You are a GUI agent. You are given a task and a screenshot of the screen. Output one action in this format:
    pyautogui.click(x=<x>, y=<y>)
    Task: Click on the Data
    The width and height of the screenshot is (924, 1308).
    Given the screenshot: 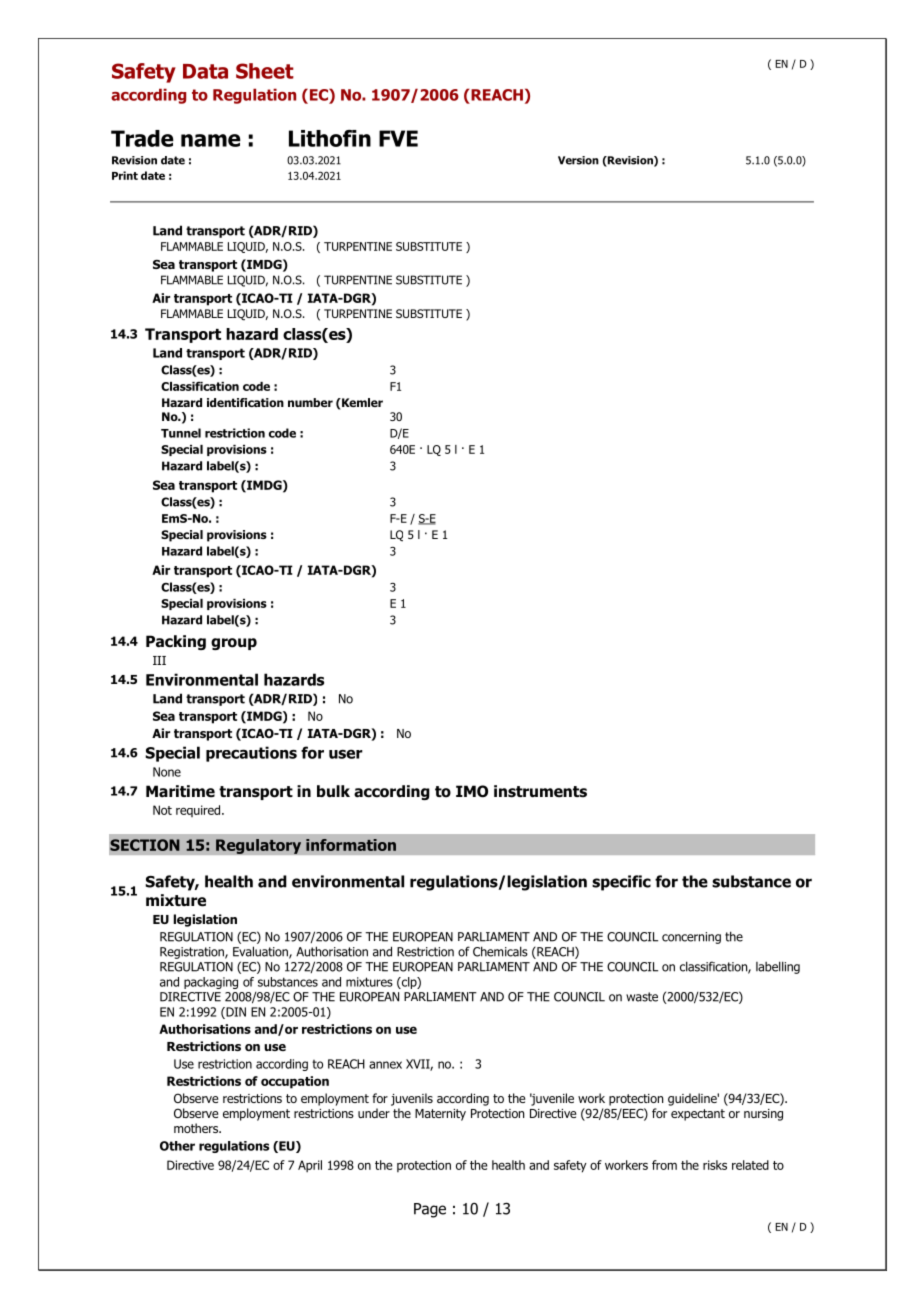 What is the action you would take?
    pyautogui.click(x=205, y=71)
